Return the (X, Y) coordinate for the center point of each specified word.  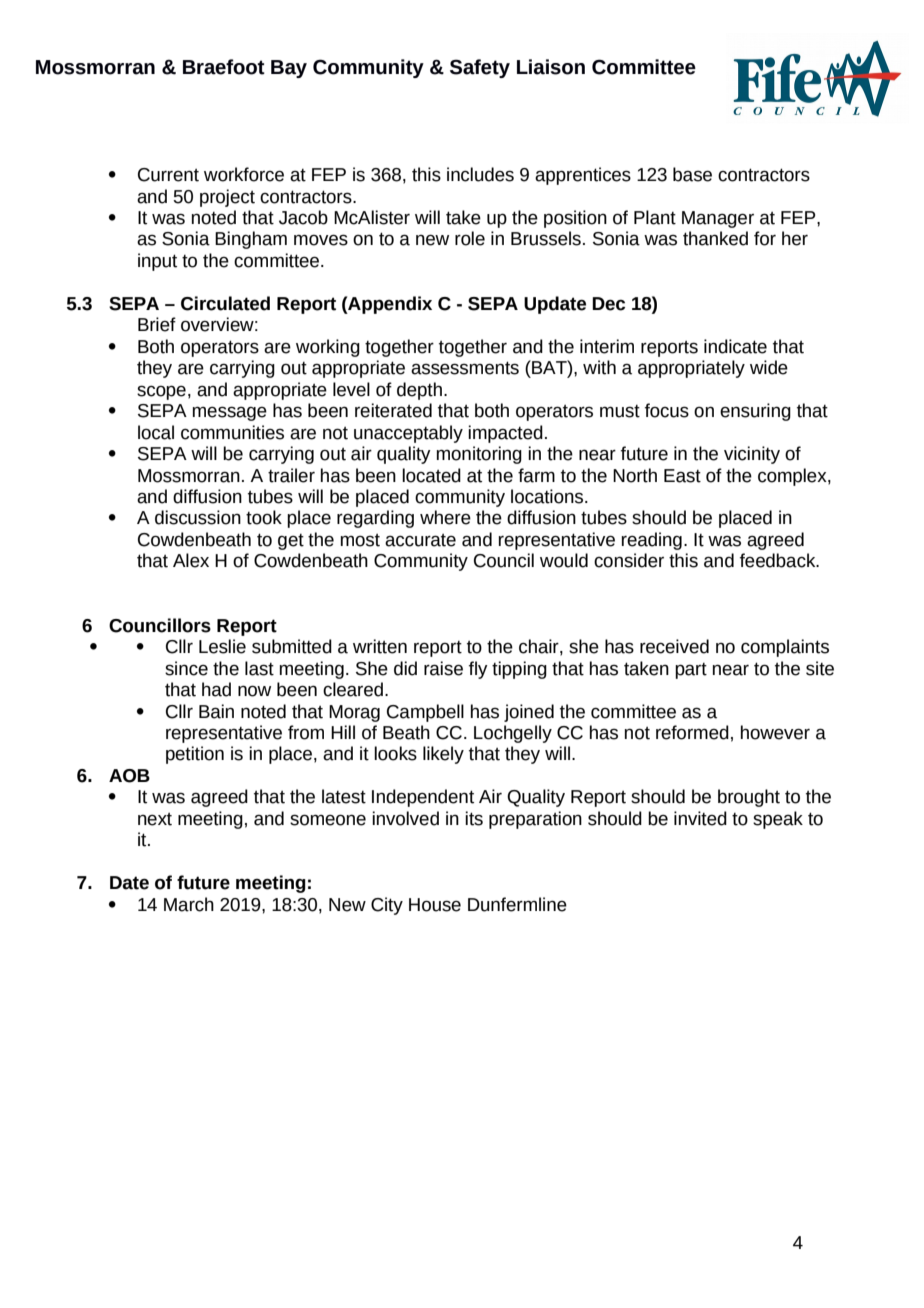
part (691, 671)
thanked (715, 238)
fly (478, 670)
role (470, 238)
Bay (289, 69)
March (189, 904)
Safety (480, 68)
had (216, 689)
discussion (198, 517)
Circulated (225, 303)
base (692, 174)
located (431, 475)
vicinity (752, 455)
